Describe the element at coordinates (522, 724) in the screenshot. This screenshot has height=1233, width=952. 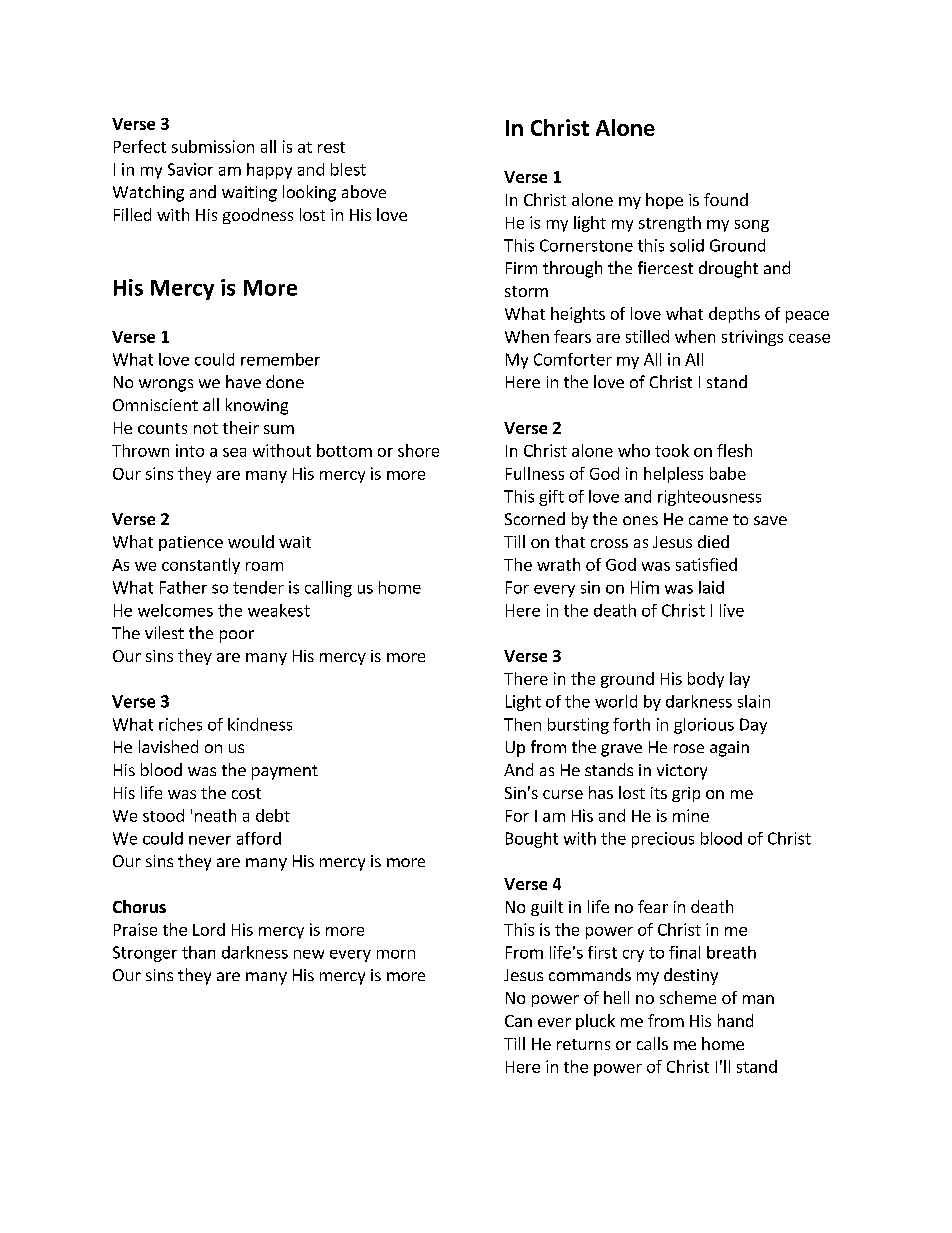
I see `Then` at that location.
